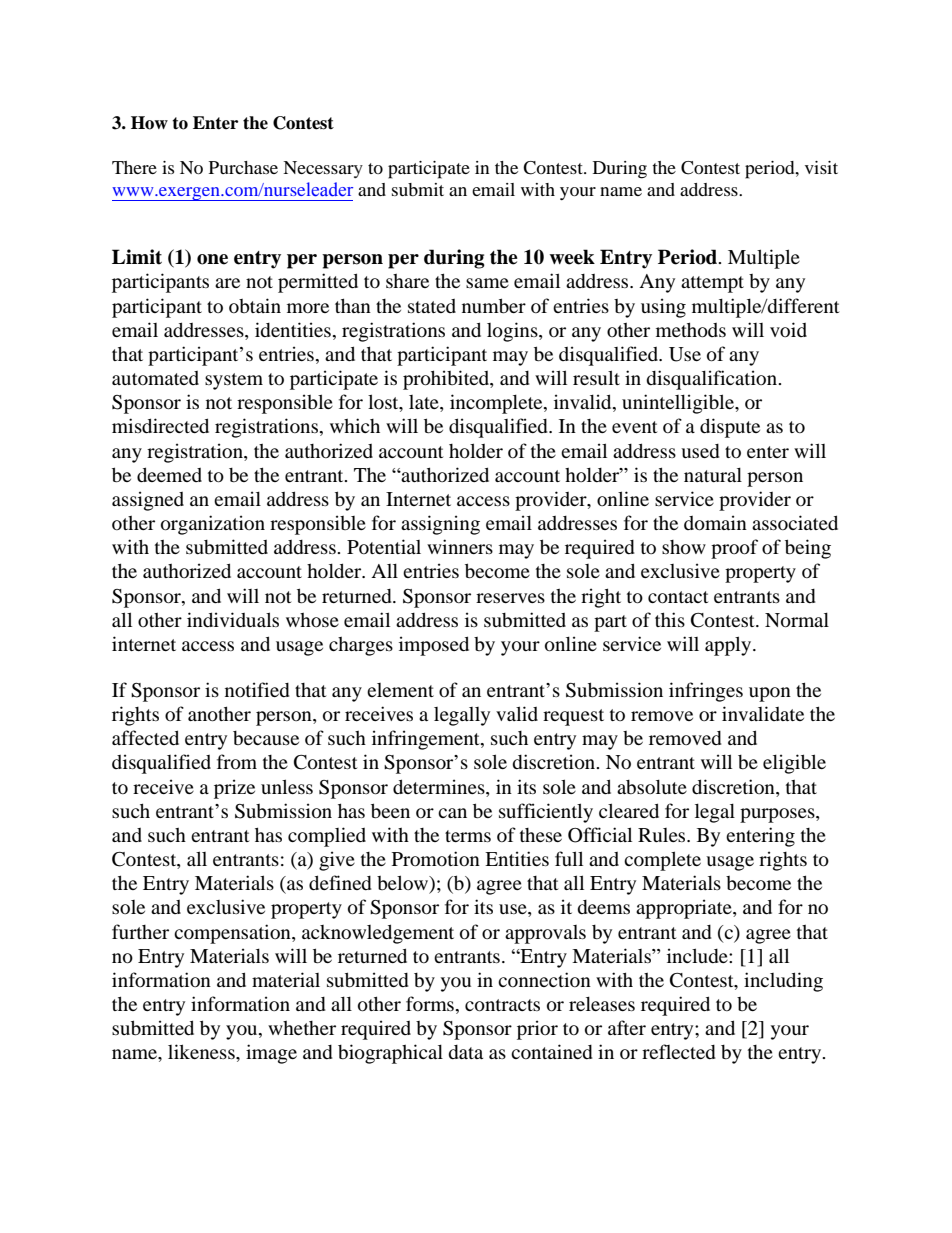  What do you see at coordinates (572, 257) in the screenshot?
I see `week` at bounding box center [572, 257].
